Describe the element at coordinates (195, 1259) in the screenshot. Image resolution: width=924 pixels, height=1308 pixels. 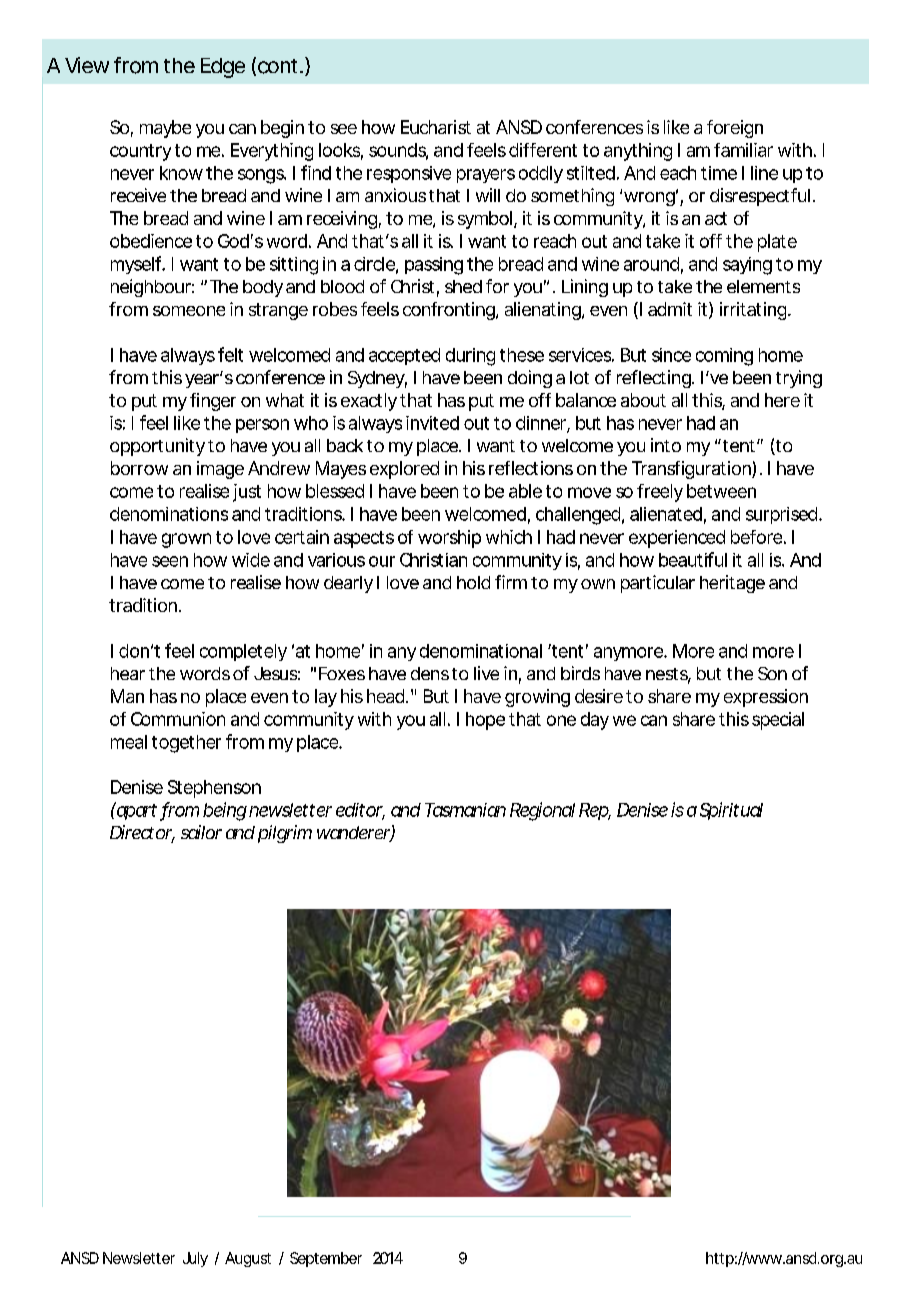
I see `July` at that location.
